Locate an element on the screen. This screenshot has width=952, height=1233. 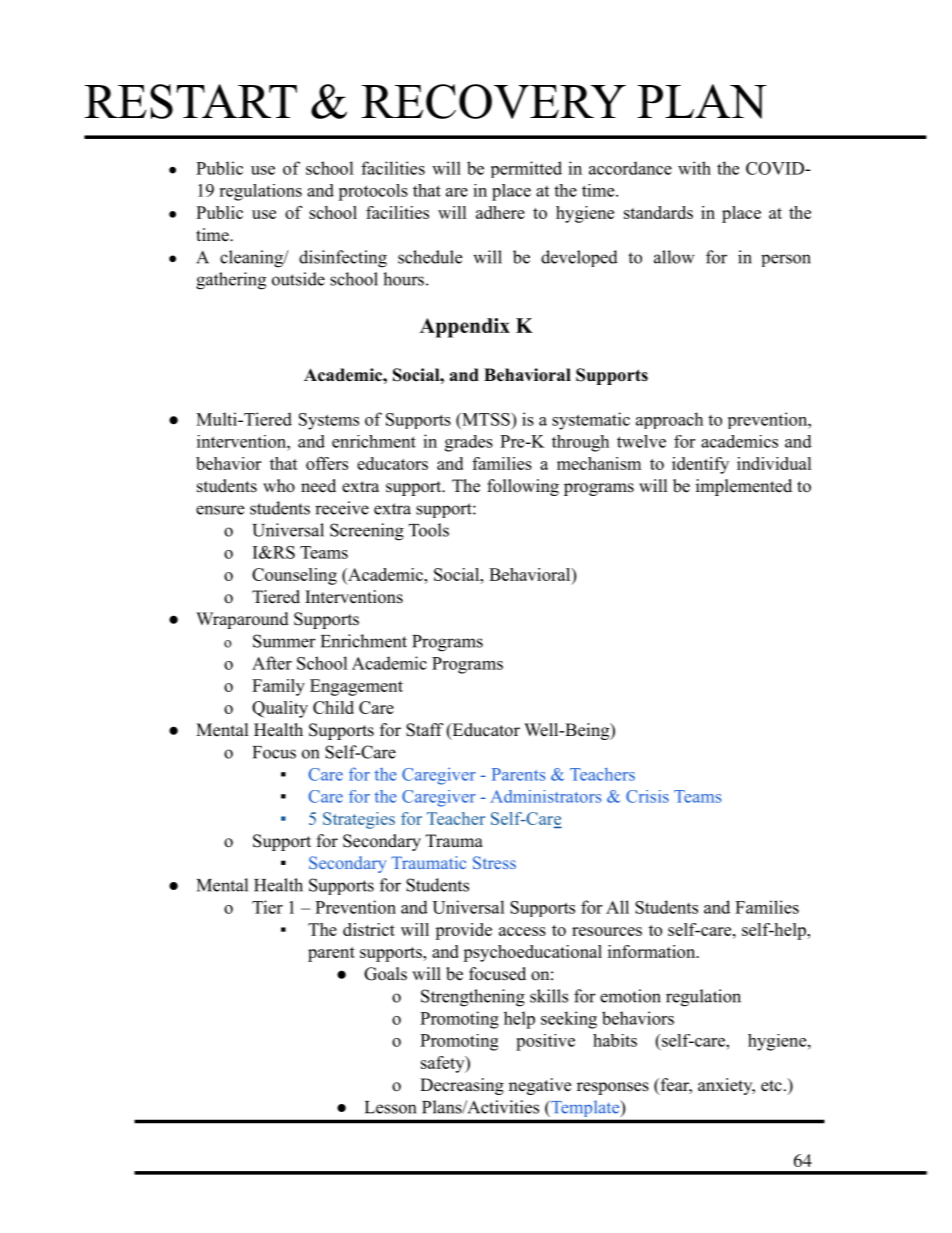
Lesson is located at coordinates (390, 1107).
